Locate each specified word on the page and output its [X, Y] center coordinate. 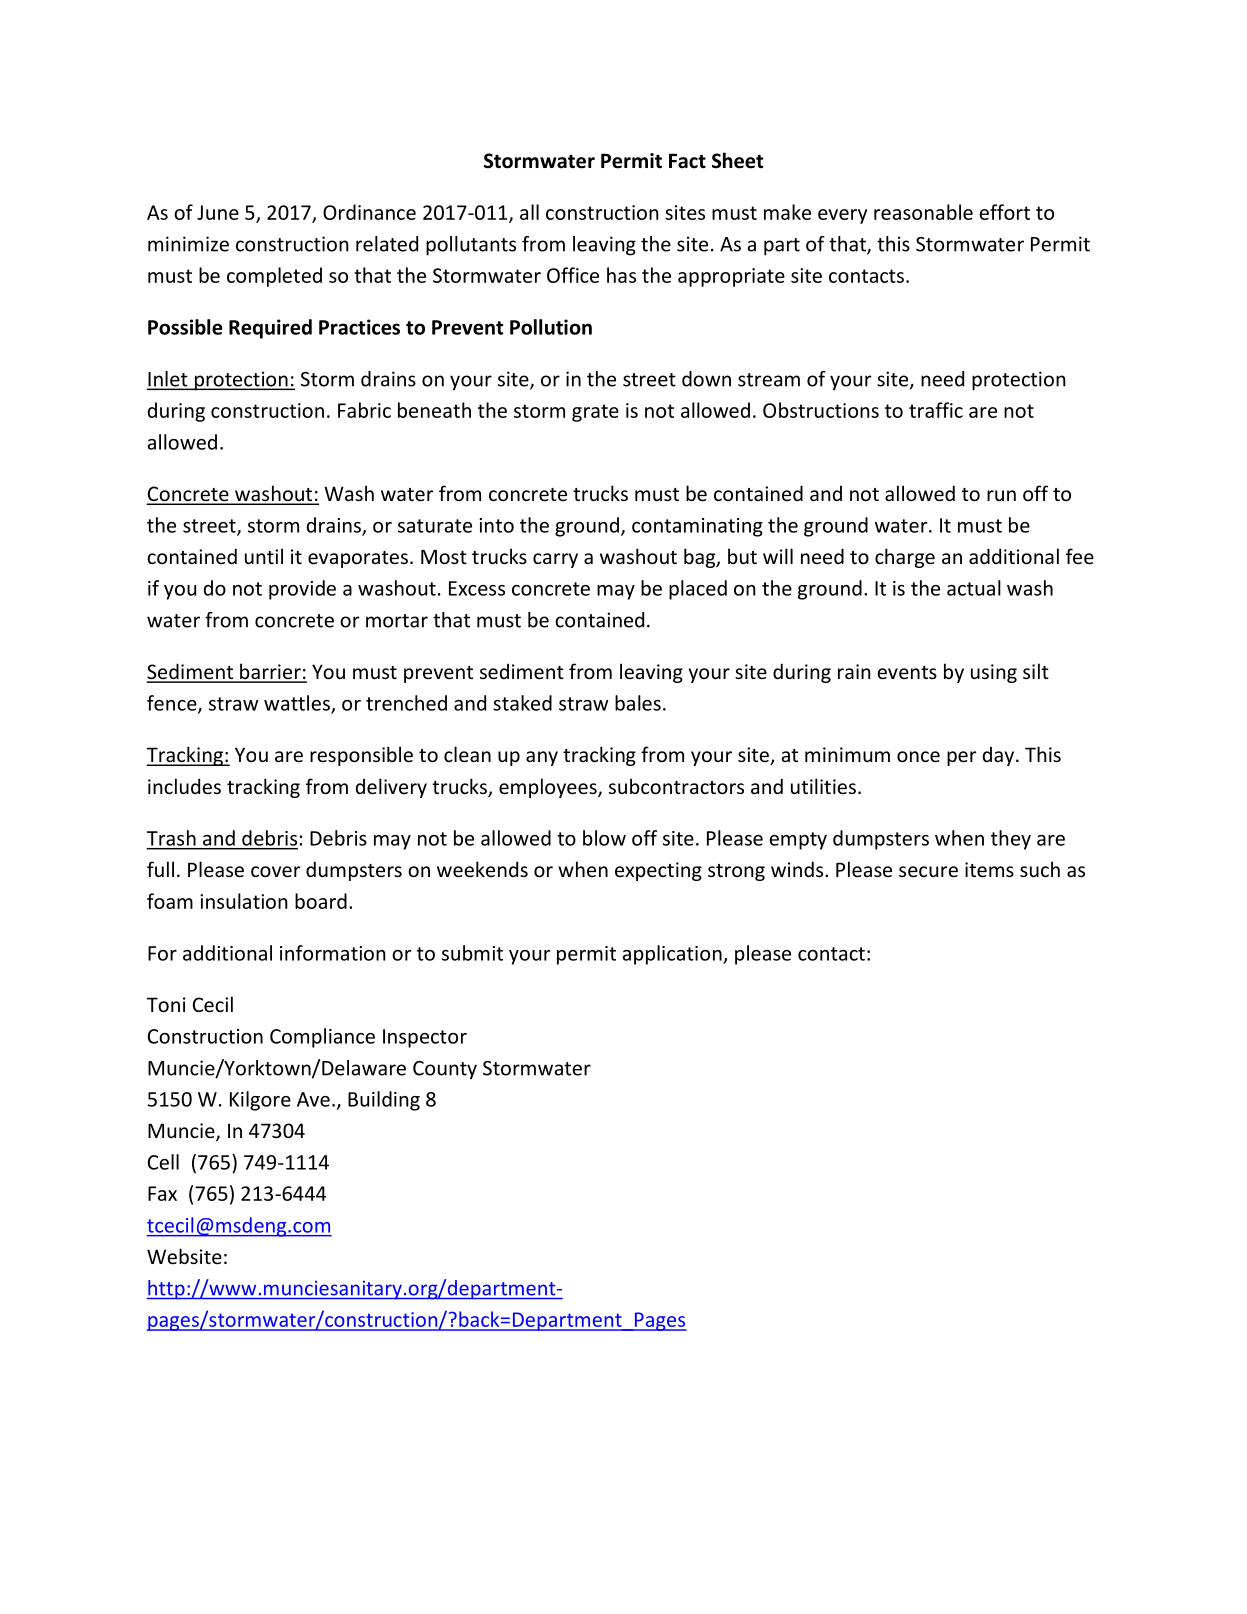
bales [638, 703]
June [218, 212]
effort [1004, 212]
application [673, 955]
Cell [163, 1162]
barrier [270, 672]
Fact [687, 161]
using [994, 673]
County [445, 1070]
